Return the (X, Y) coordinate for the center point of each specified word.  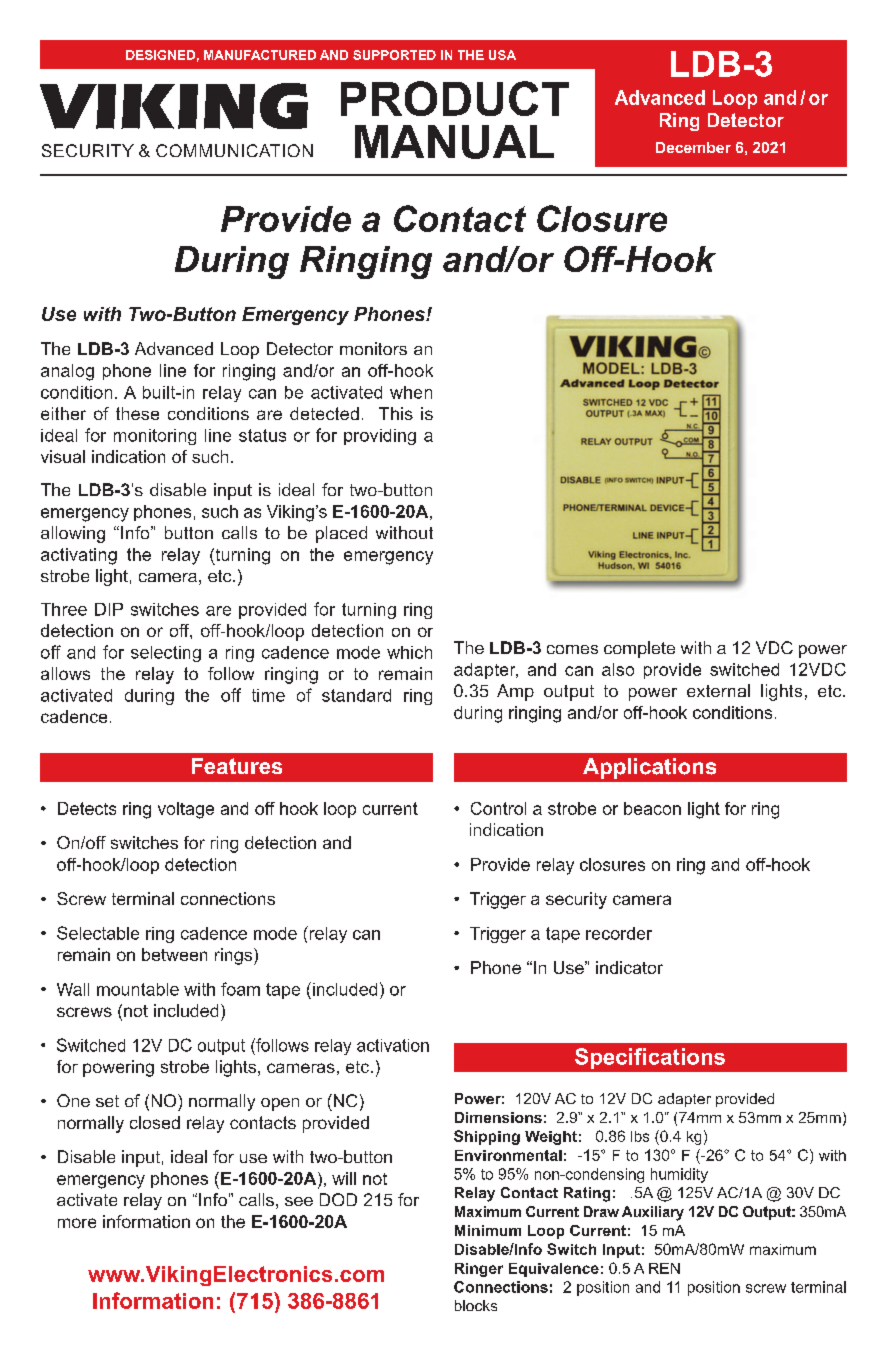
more (77, 1223)
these (137, 413)
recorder (619, 933)
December (693, 147)
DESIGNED (160, 55)
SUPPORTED (394, 55)
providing (380, 437)
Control (498, 808)
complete (639, 649)
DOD (338, 1199)
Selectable (98, 933)
